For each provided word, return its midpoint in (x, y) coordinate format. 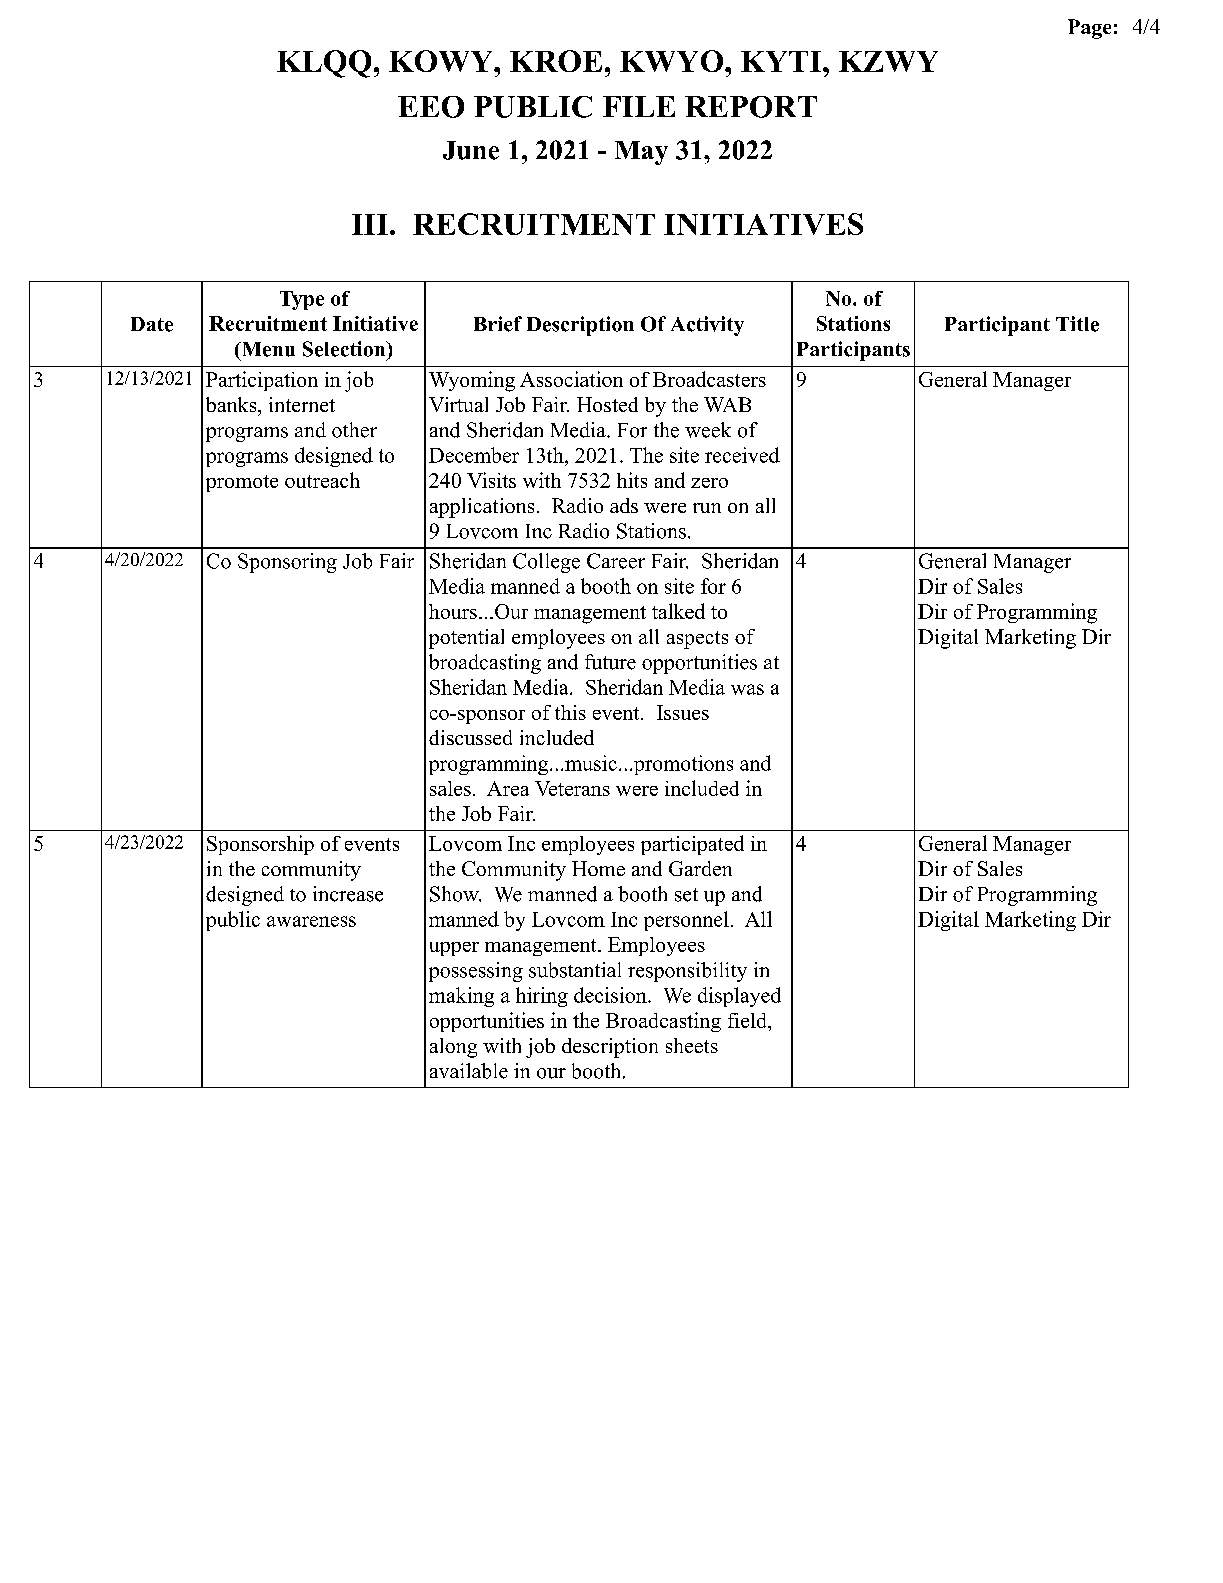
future (610, 662)
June (471, 150)
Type (302, 300)
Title (1077, 324)
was (747, 689)
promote (242, 483)
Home (598, 868)
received (742, 455)
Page (1089, 29)
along (453, 1048)
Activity (707, 326)
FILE (639, 106)
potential (466, 639)
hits (632, 480)
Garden (700, 868)
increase (348, 894)
